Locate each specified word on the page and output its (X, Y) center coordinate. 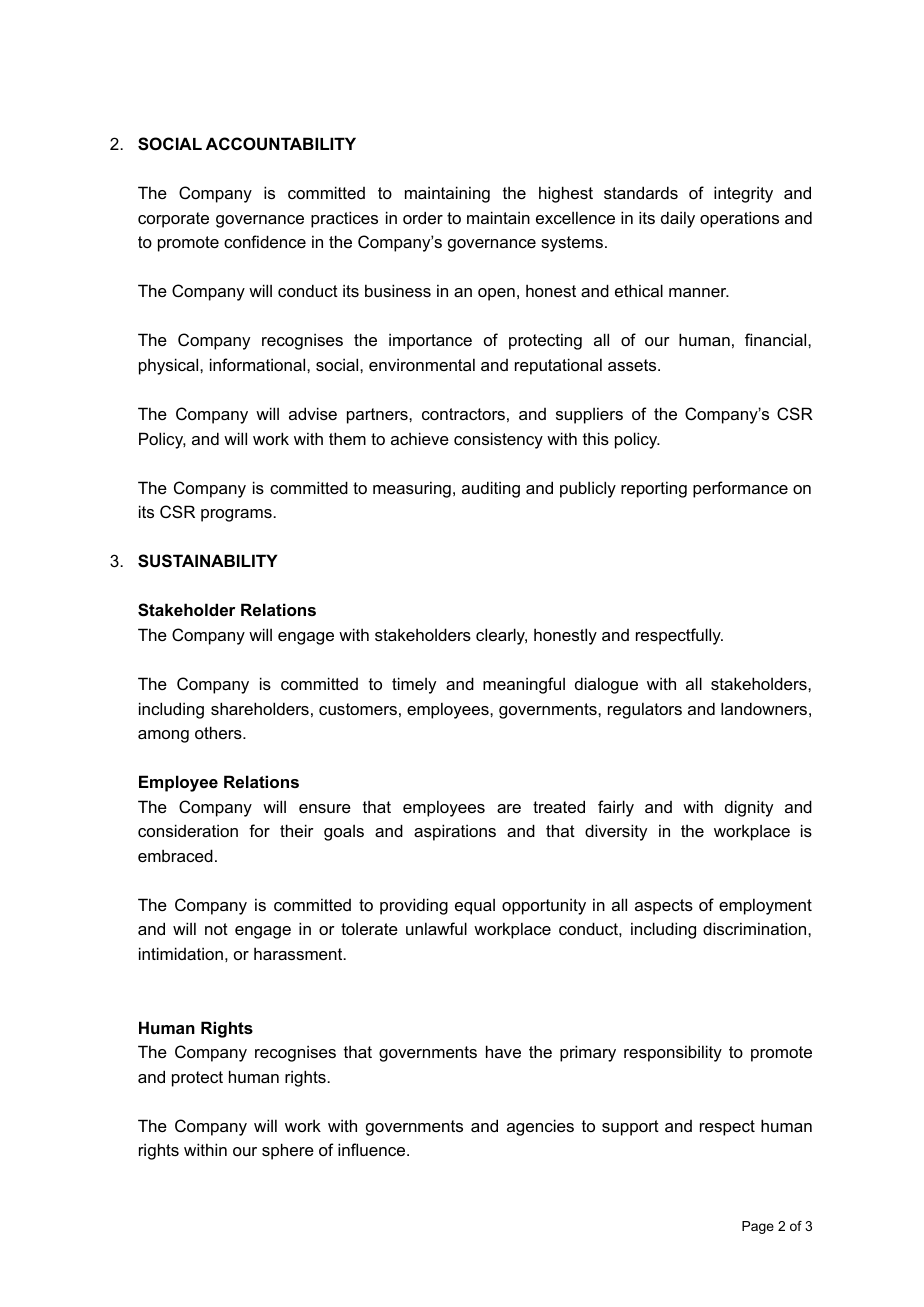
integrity (743, 194)
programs (237, 515)
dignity (749, 808)
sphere (288, 1151)
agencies (540, 1127)
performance (740, 489)
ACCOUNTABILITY (281, 143)
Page (758, 1227)
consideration (188, 830)
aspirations (455, 832)
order (423, 217)
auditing (491, 489)
